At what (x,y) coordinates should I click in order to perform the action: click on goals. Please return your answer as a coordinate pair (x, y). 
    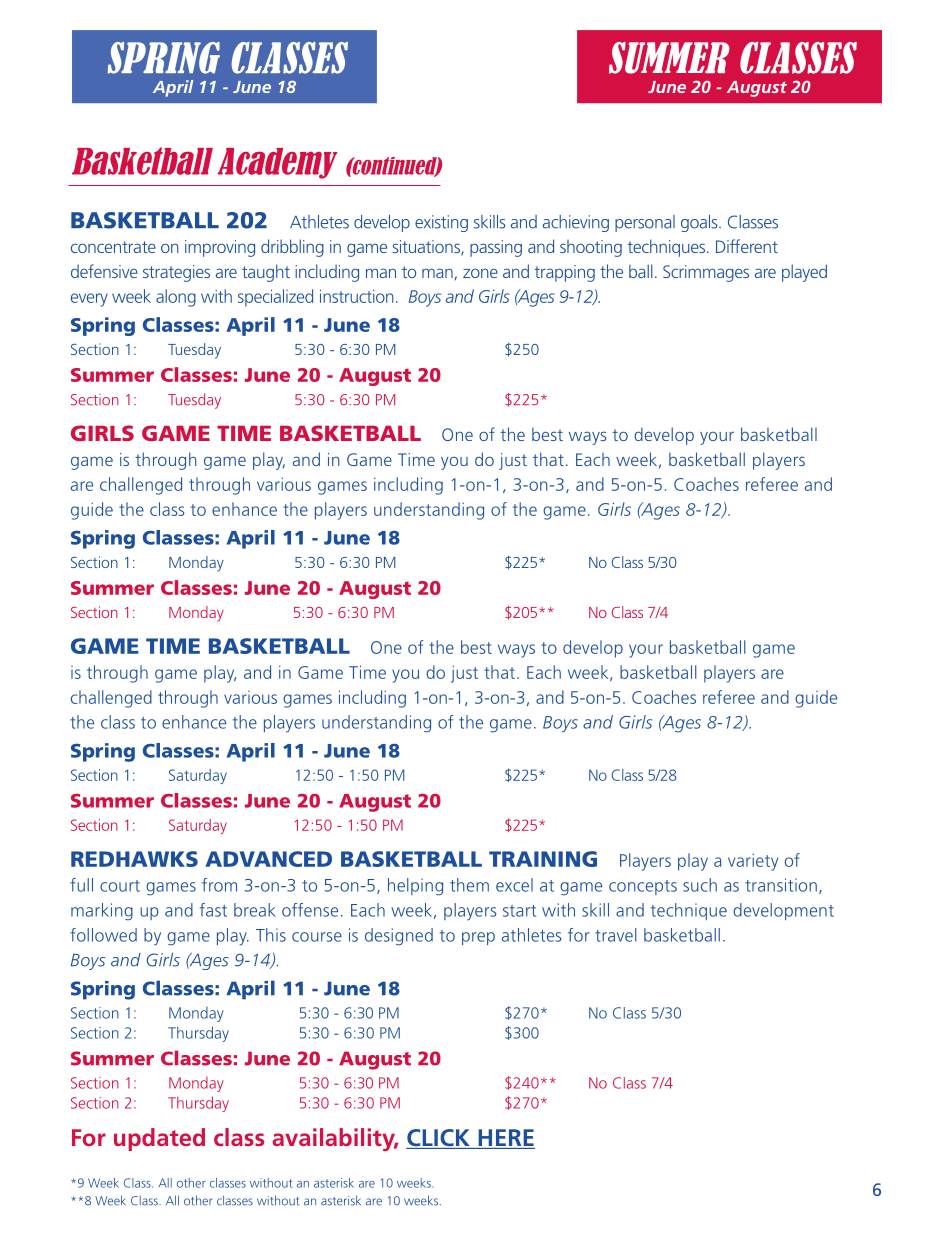
    Looking at the image, I should click on (700, 223).
